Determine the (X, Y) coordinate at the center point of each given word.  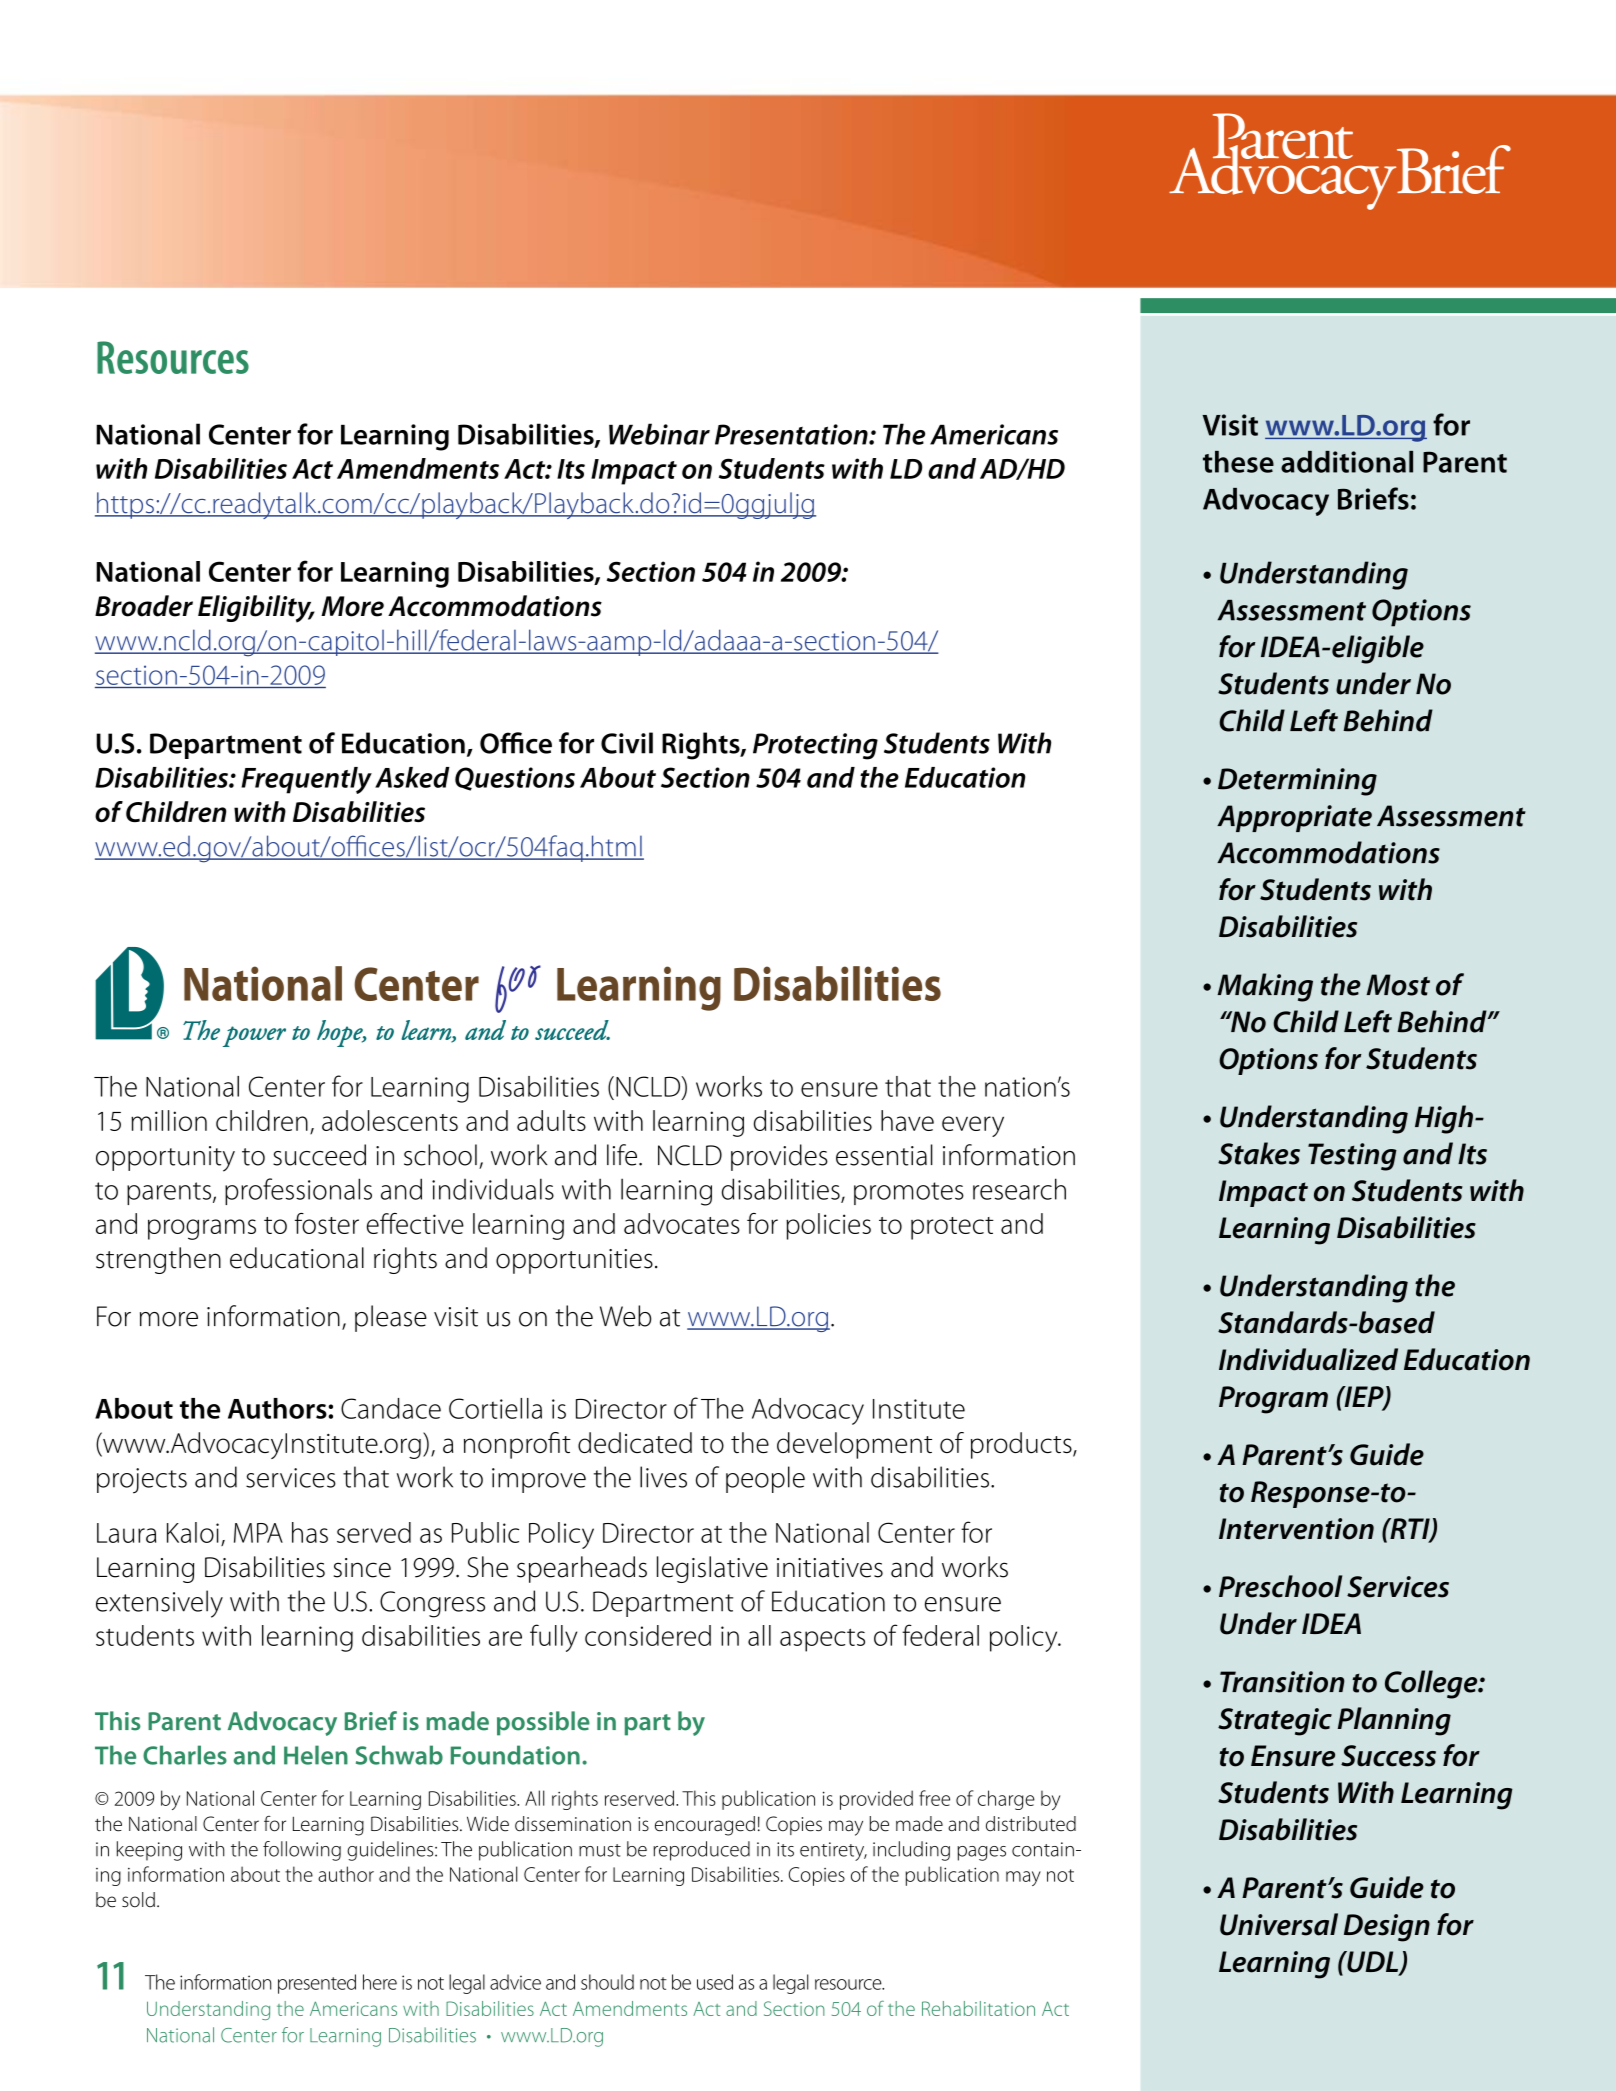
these (1238, 462)
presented (317, 1984)
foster (327, 1223)
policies (828, 1226)
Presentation (792, 434)
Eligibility (256, 609)
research (1019, 1189)
